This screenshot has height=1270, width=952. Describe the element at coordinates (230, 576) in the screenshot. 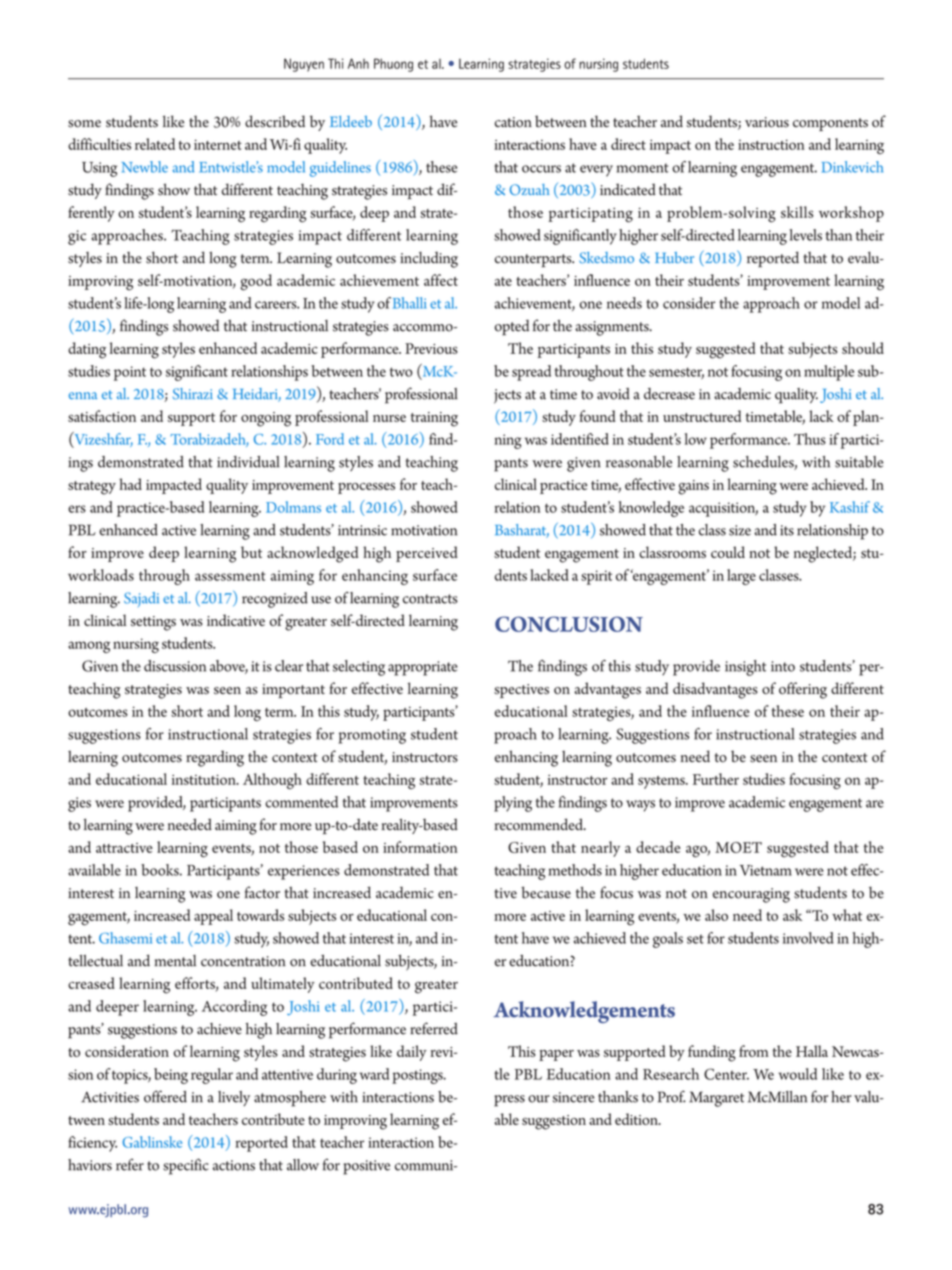

I see `assessment` at that location.
